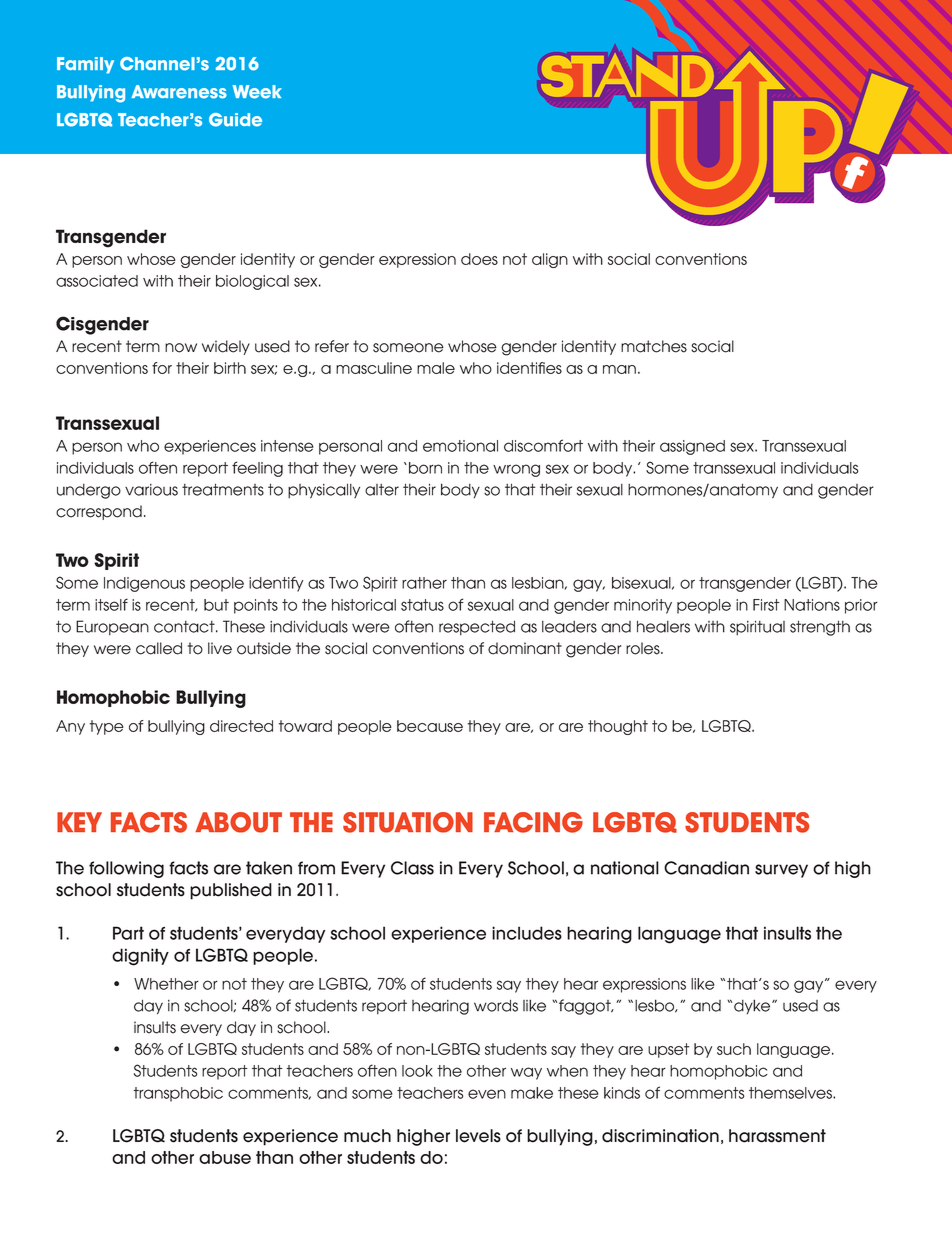  Describe the element at coordinates (766, 605) in the page. I see `First` at that location.
